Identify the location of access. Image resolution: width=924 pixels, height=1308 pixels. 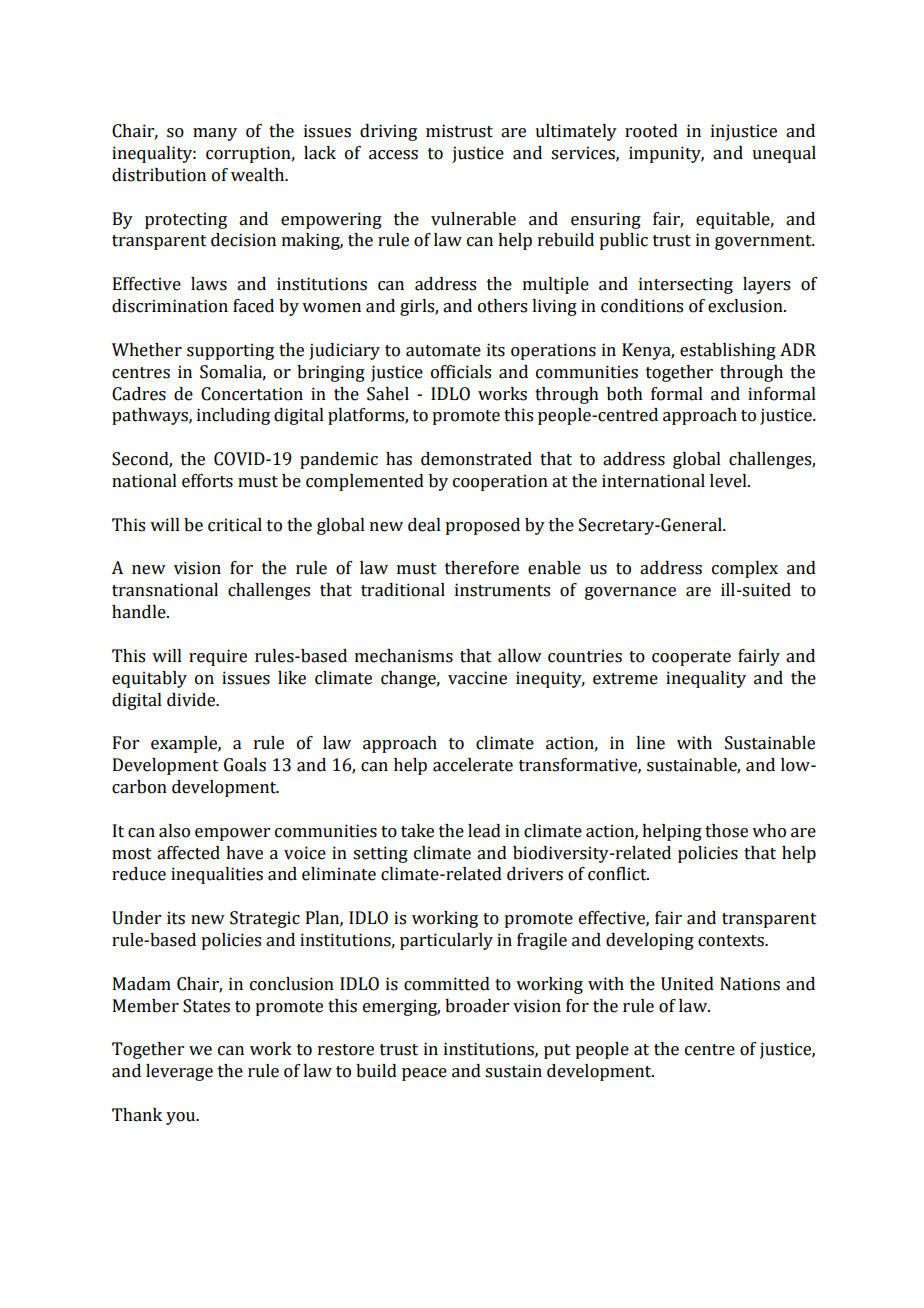
(393, 155).
